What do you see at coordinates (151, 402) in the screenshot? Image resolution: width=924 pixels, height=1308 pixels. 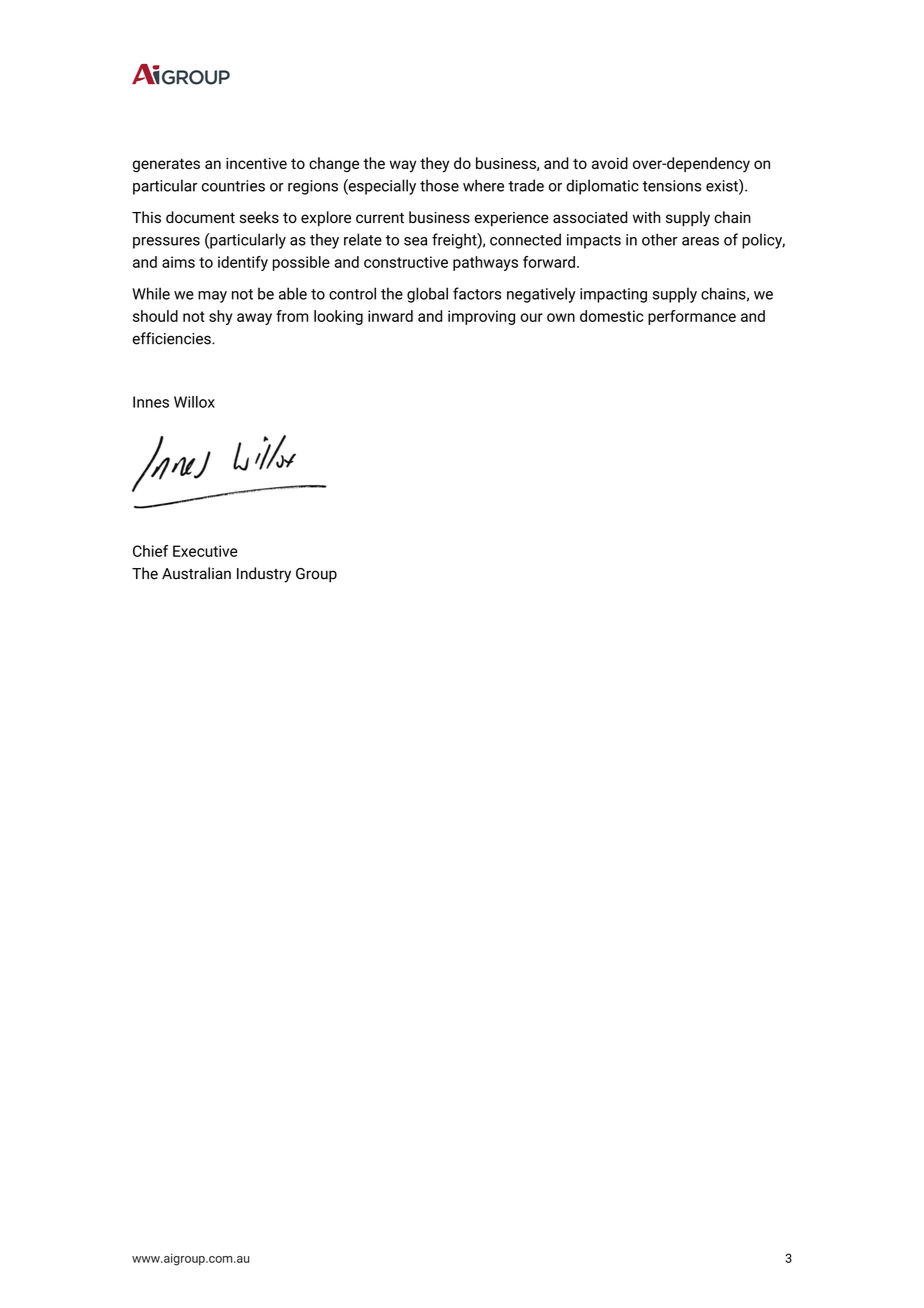 I see `Innes` at bounding box center [151, 402].
